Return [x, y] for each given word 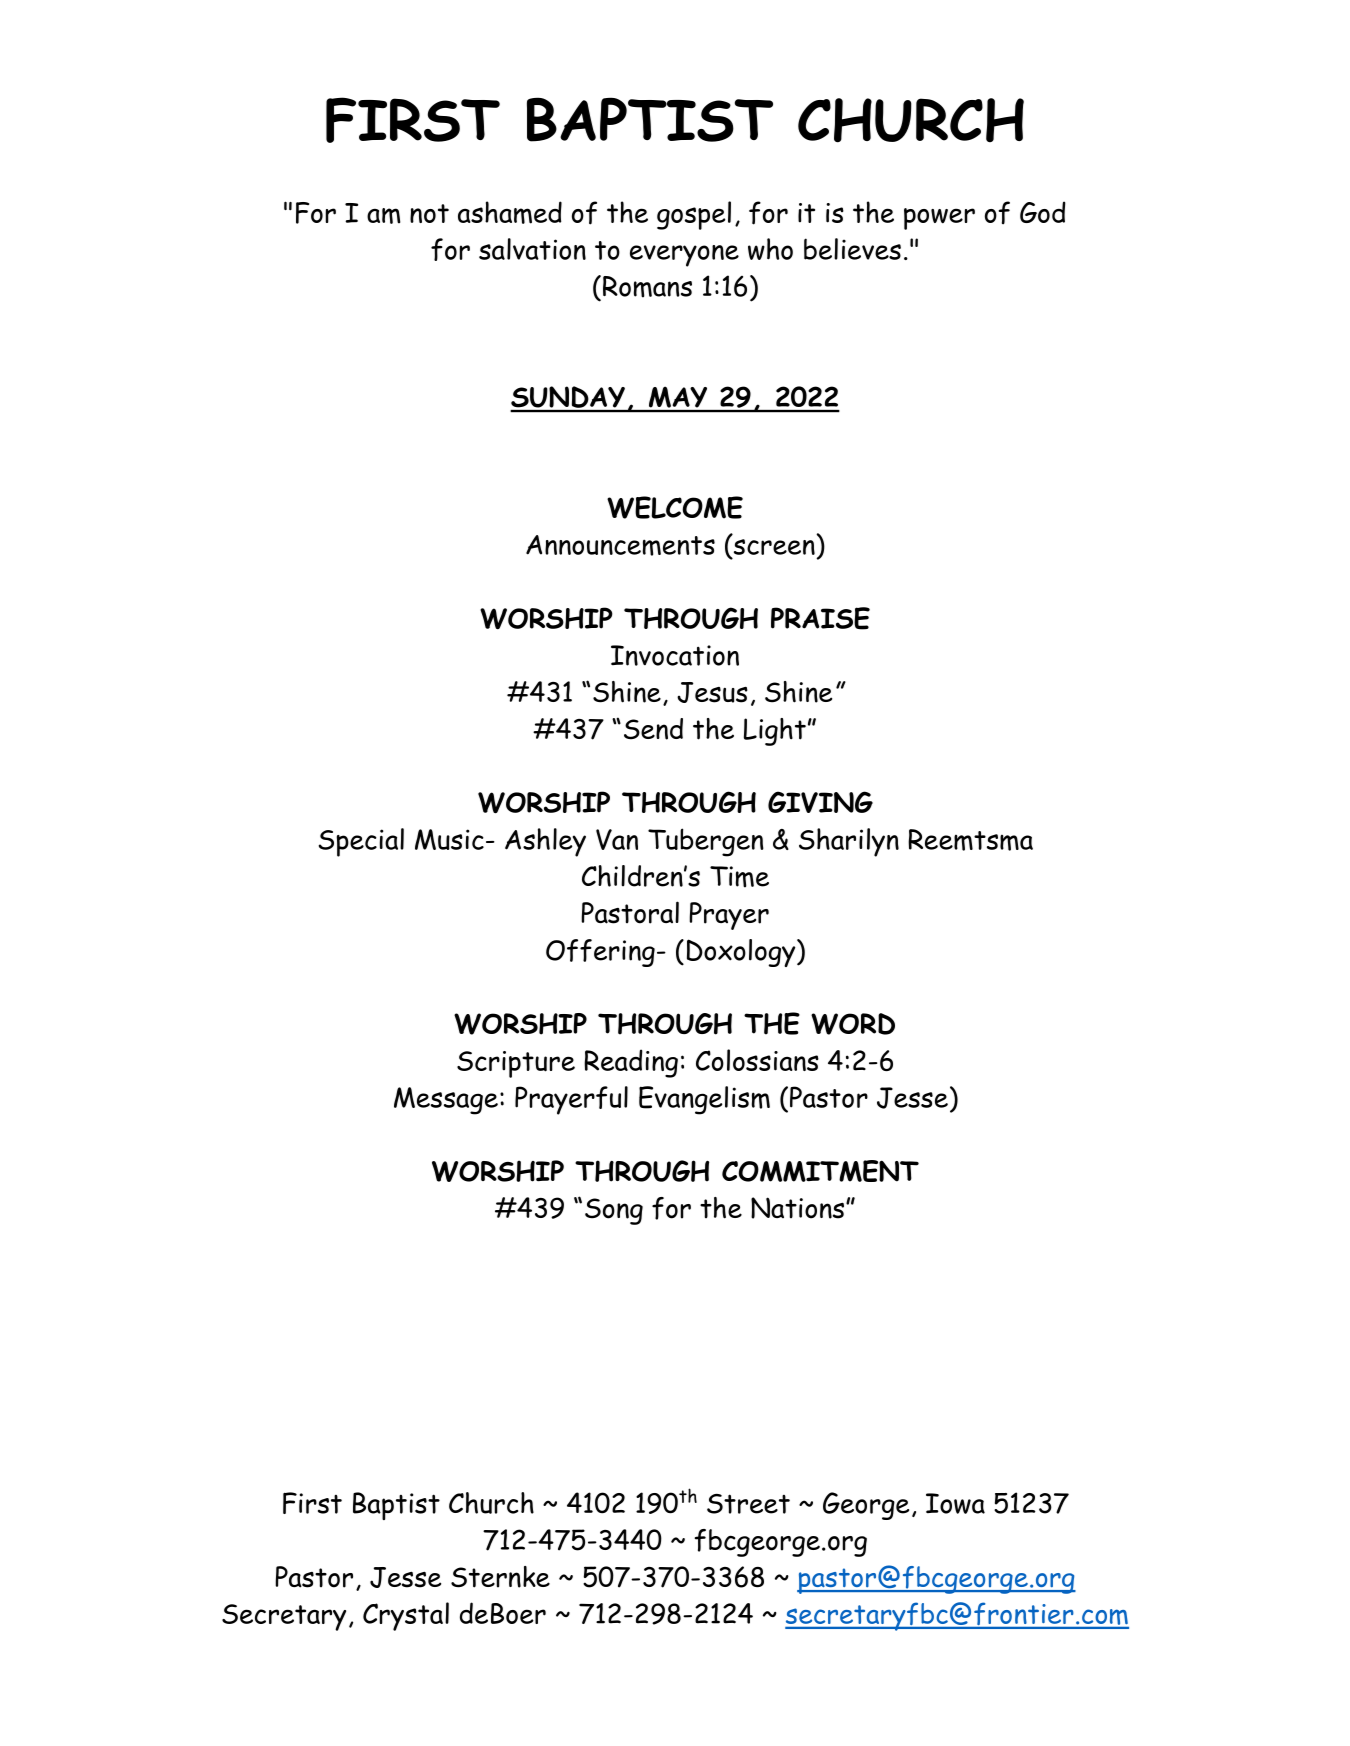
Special [361, 842]
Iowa [955, 1503]
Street [748, 1504]
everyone [684, 256]
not [429, 213]
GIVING [820, 802]
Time [739, 877]
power [939, 219]
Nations [797, 1208]
